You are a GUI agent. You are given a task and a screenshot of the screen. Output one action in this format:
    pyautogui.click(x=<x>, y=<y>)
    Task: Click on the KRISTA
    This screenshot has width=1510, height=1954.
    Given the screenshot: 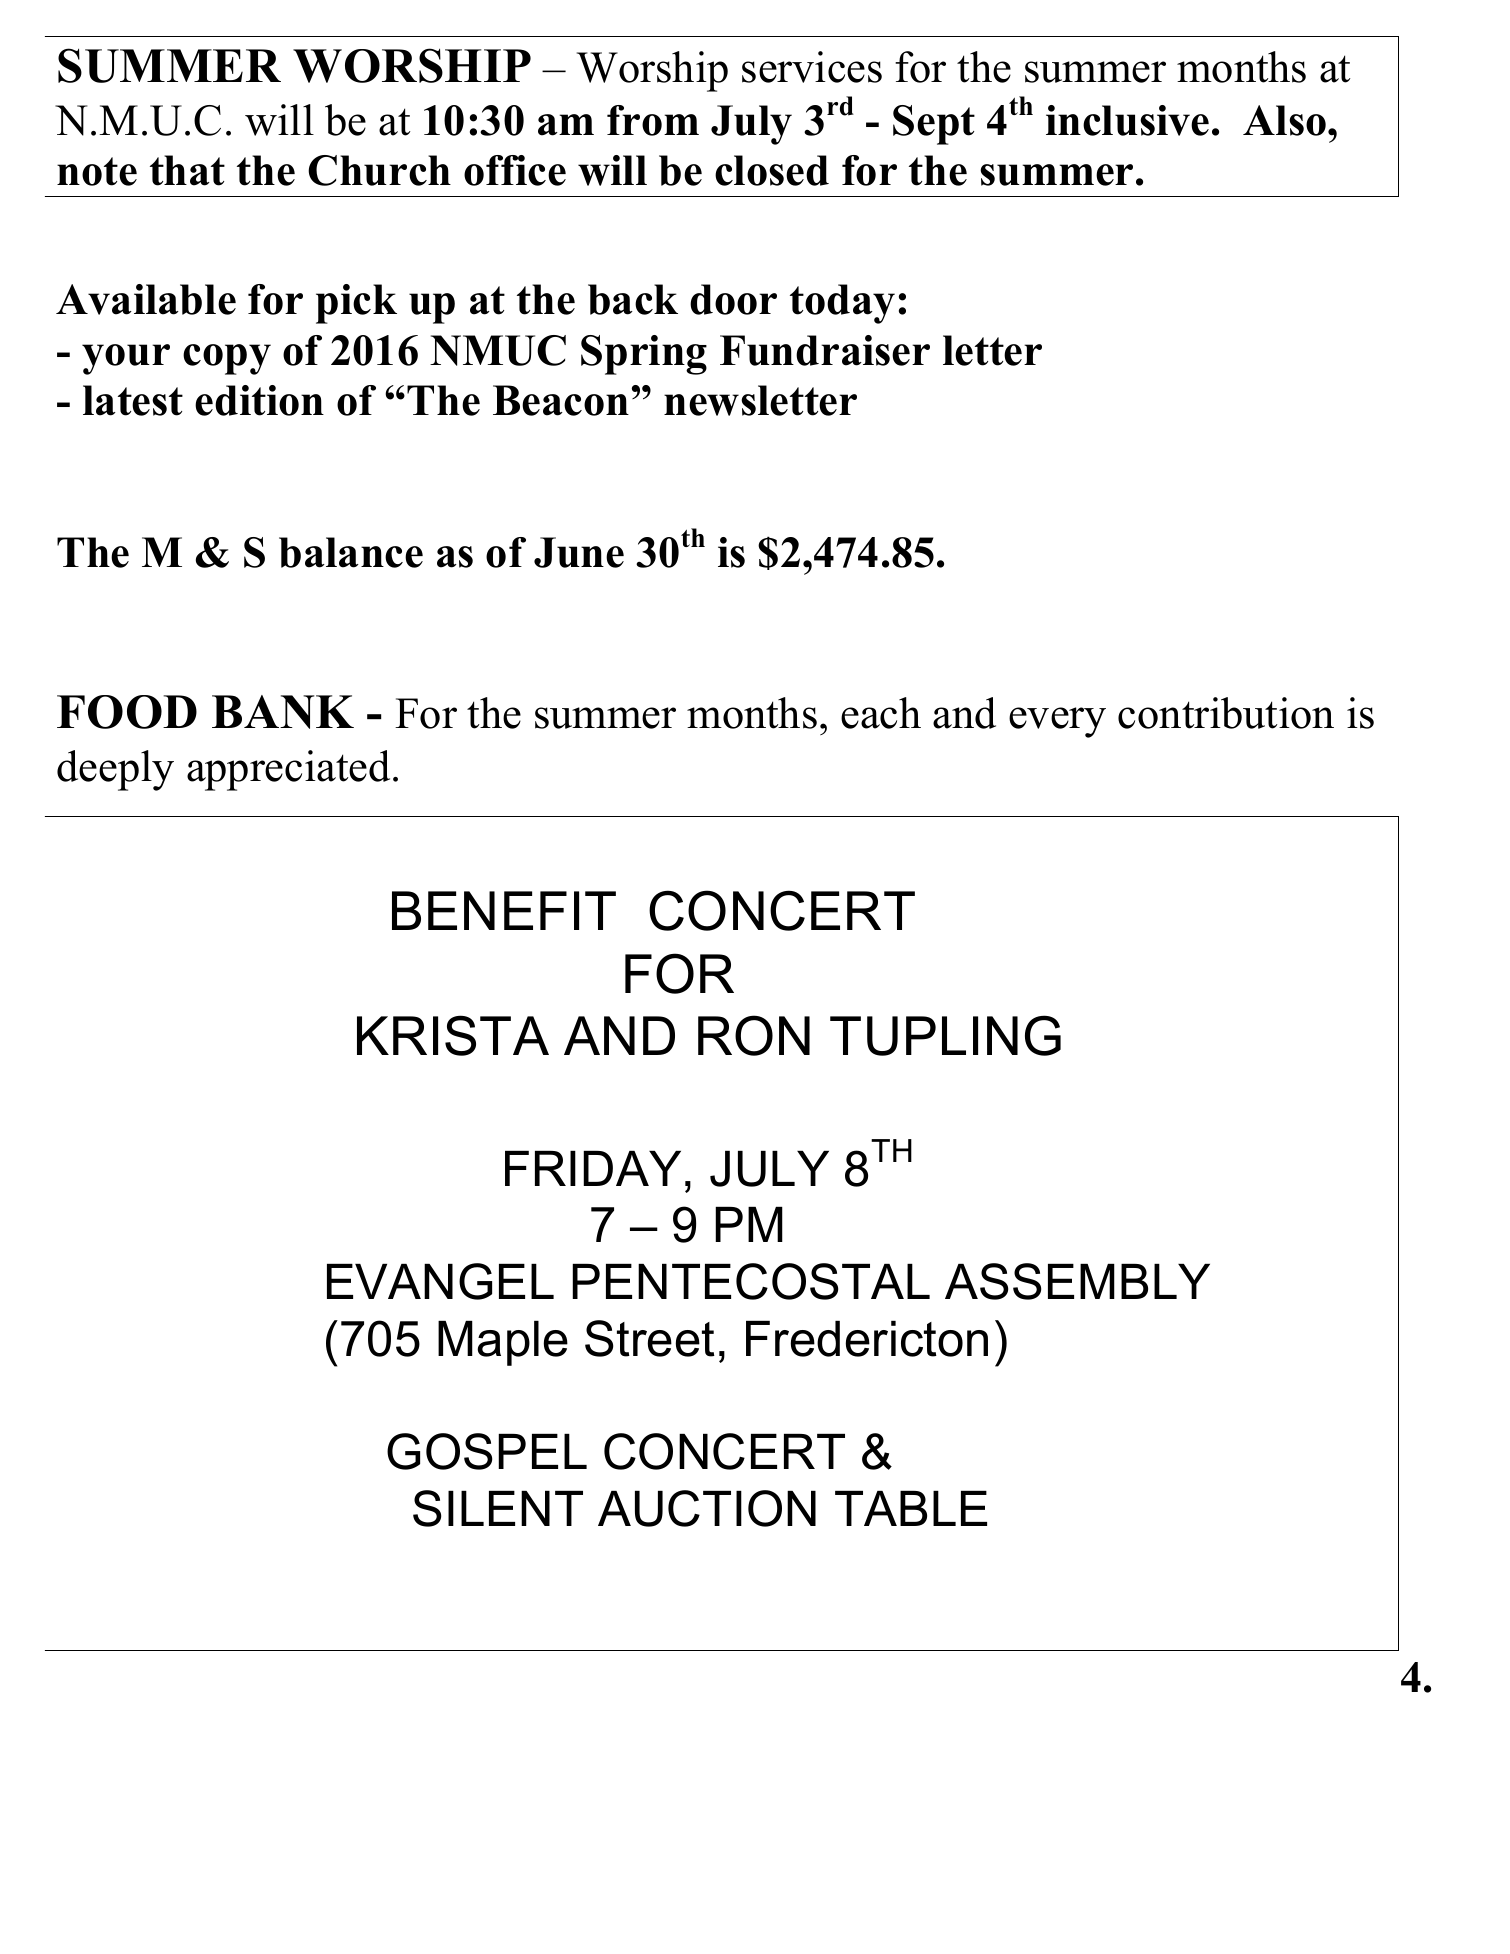 What is the action you would take?
    pyautogui.click(x=453, y=1035)
